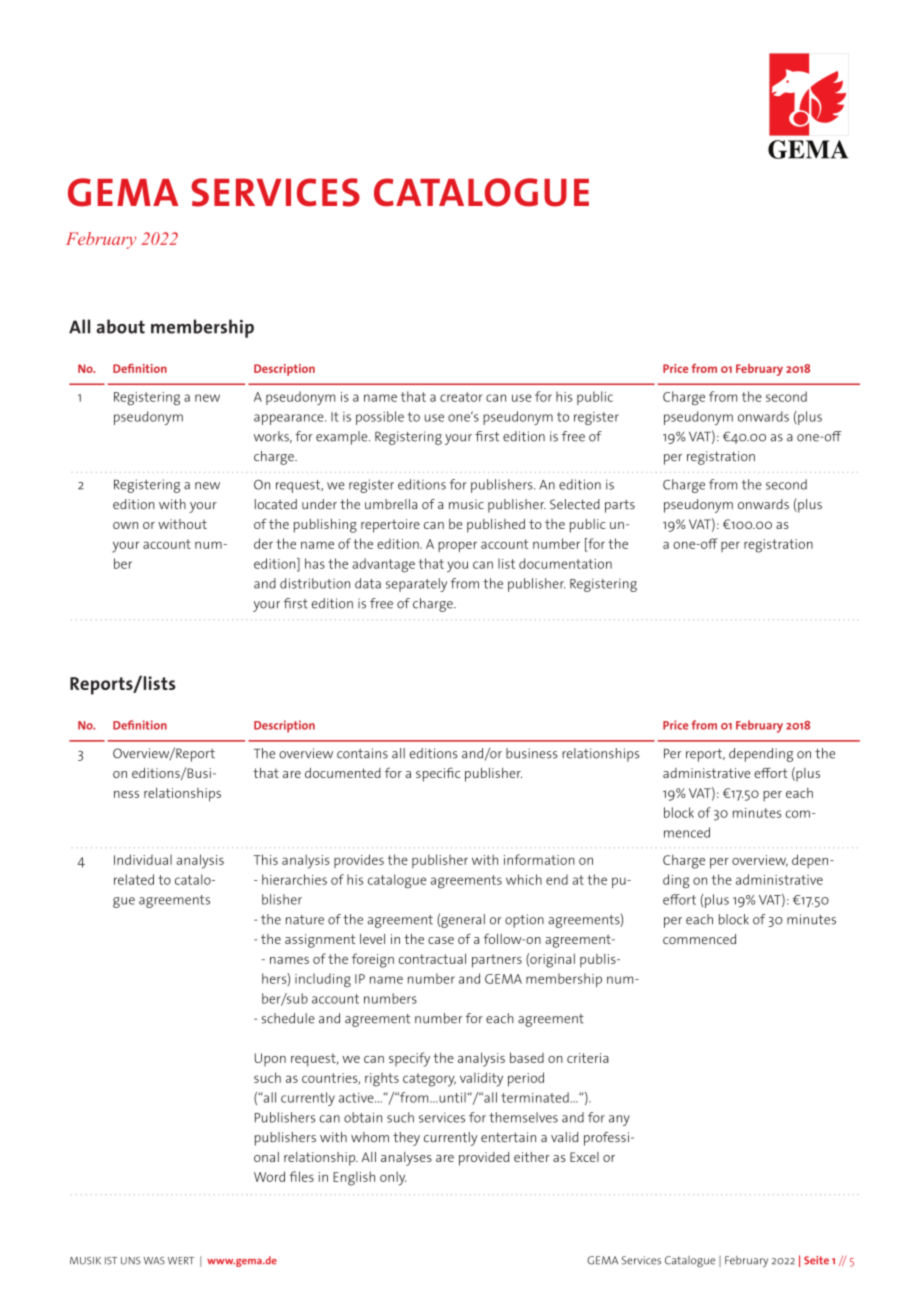 The image size is (924, 1308). What do you see at coordinates (143, 859) in the screenshot?
I see `Individual` at bounding box center [143, 859].
